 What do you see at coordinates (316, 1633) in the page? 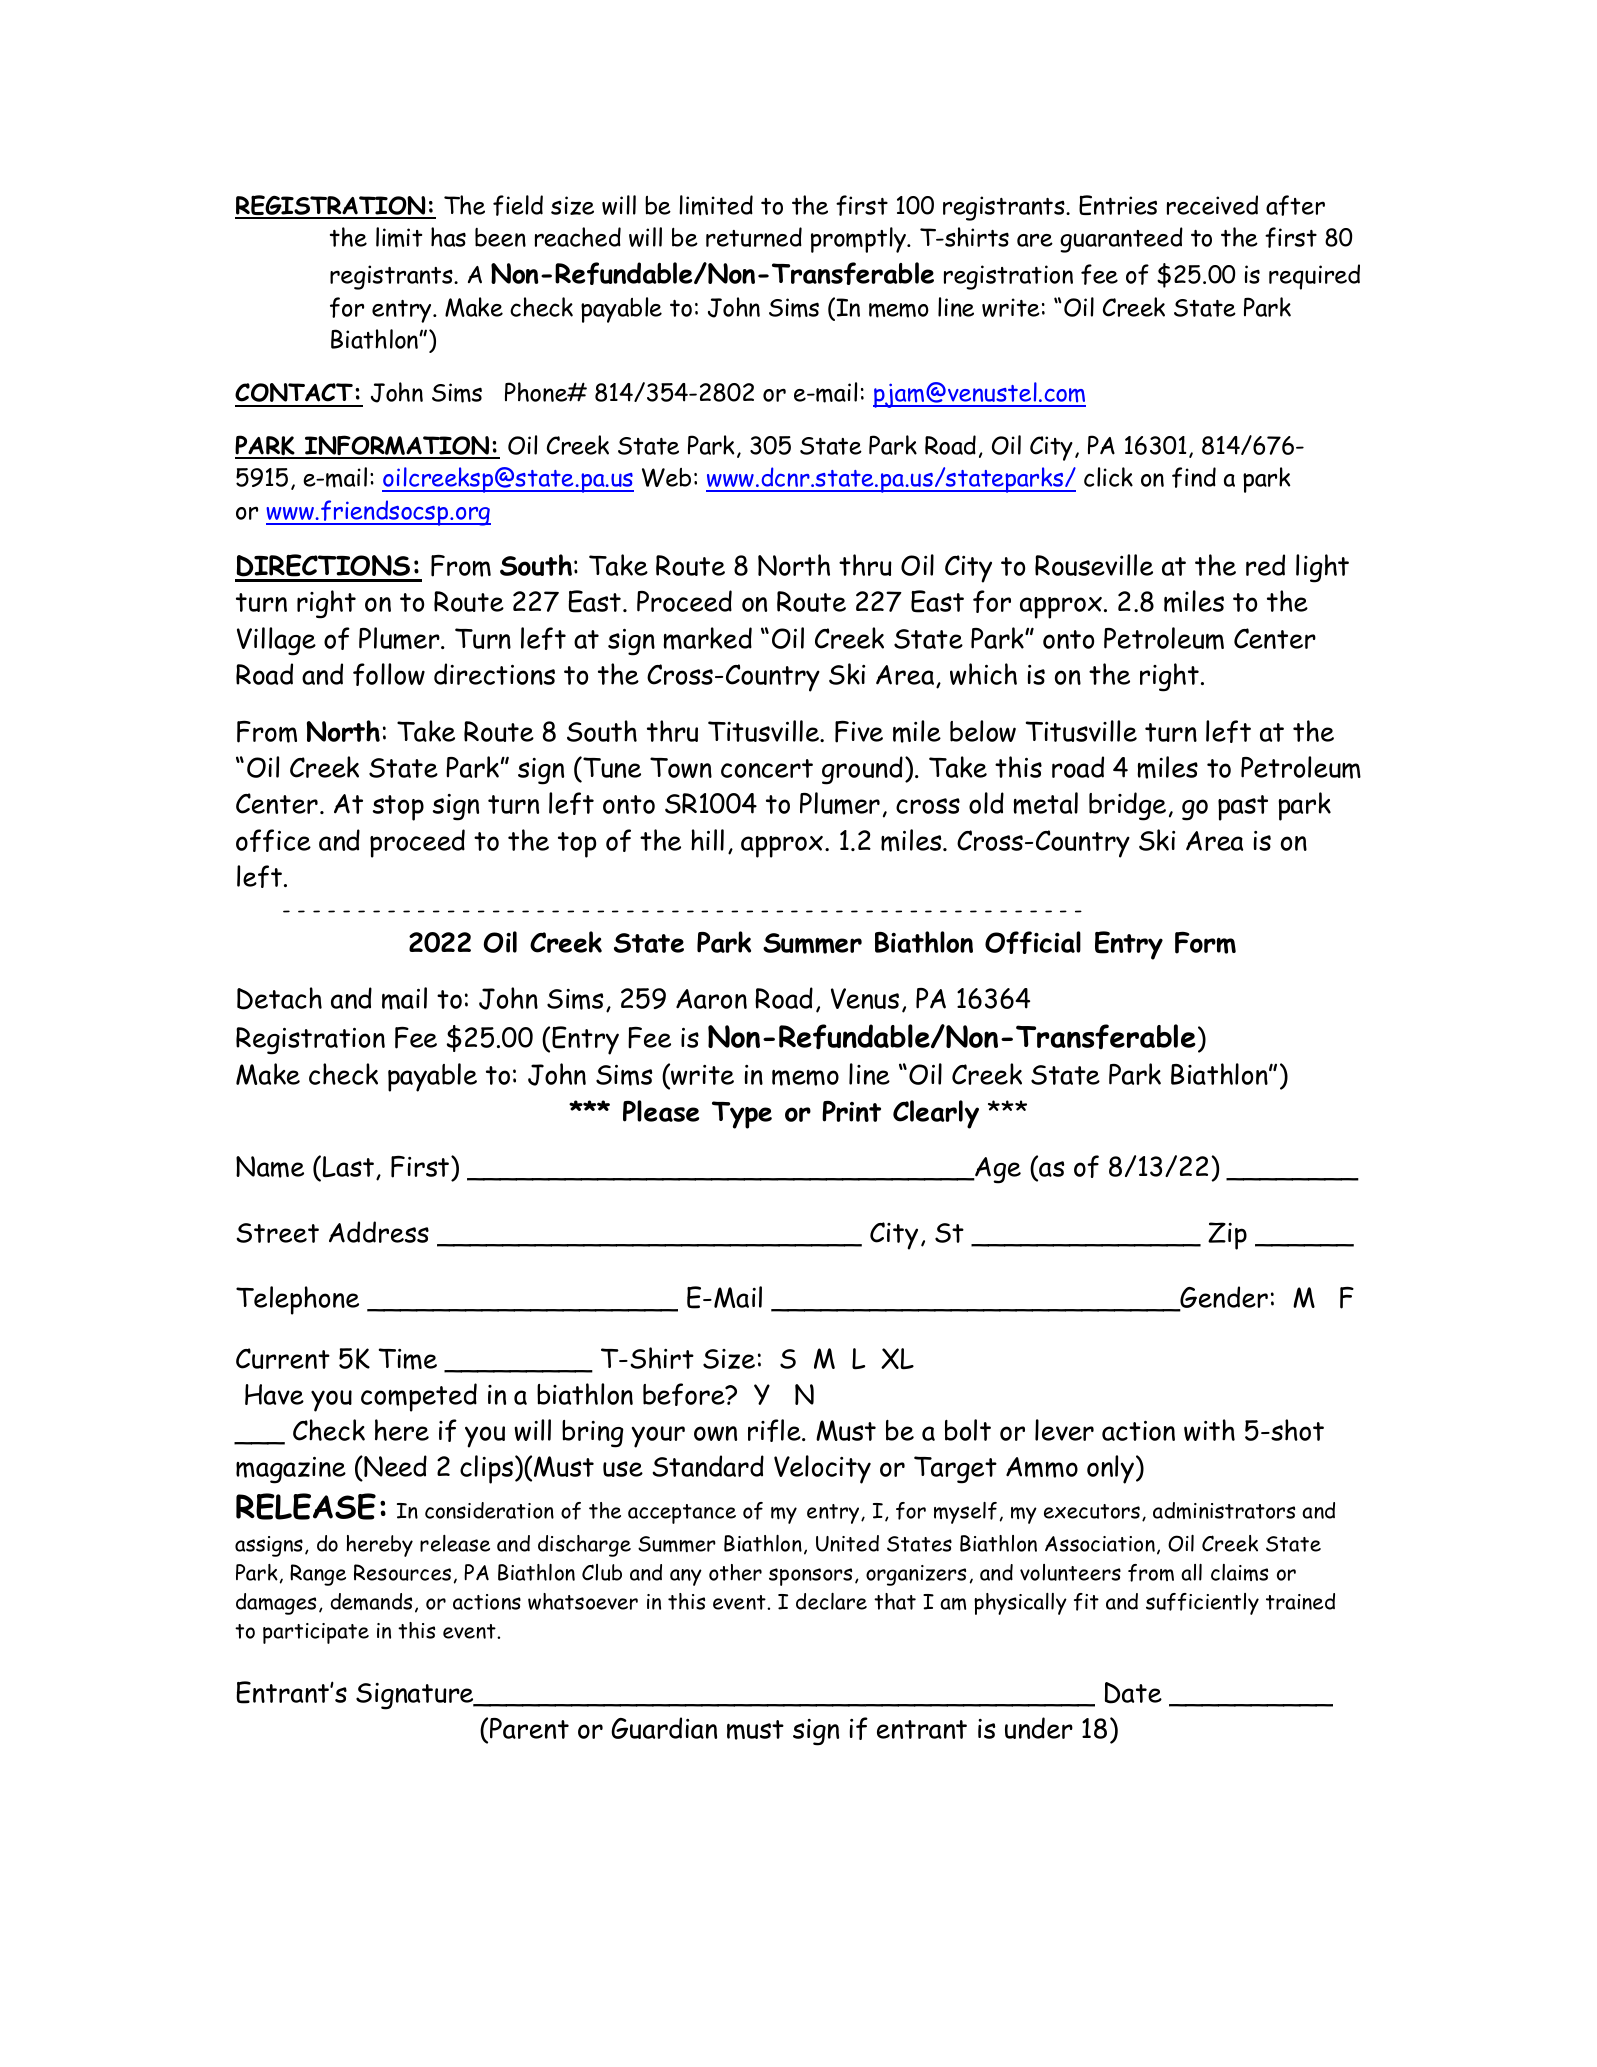
I see `participate` at bounding box center [316, 1633].
